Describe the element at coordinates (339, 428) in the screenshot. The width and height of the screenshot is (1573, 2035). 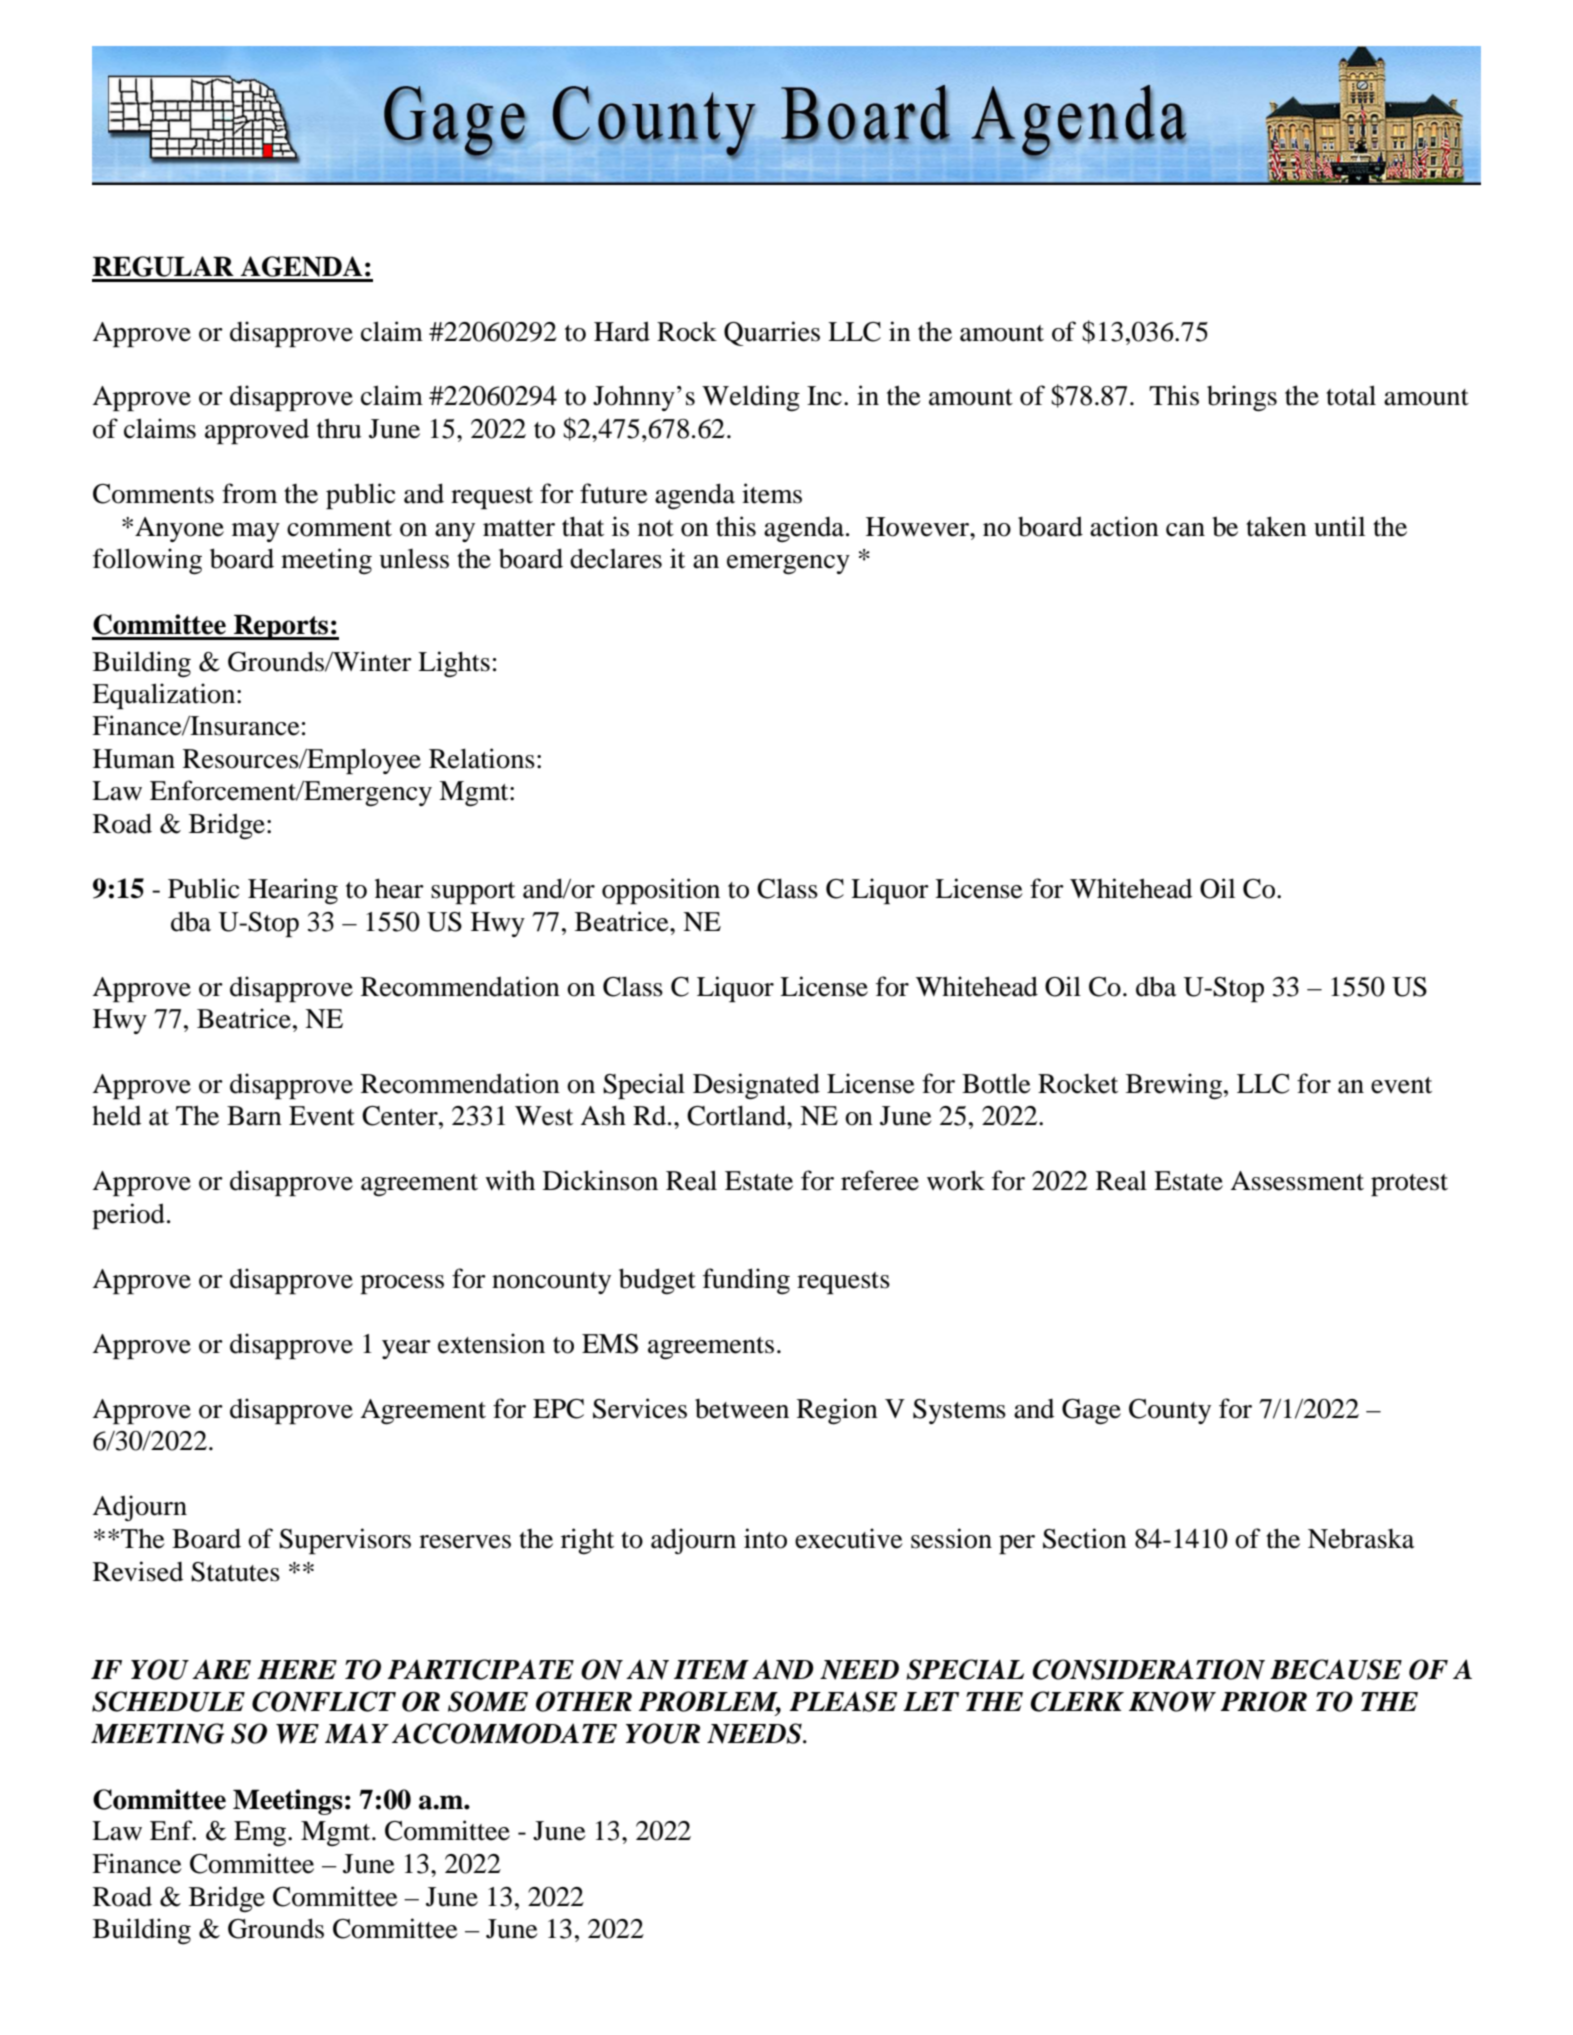
I see `thru` at that location.
